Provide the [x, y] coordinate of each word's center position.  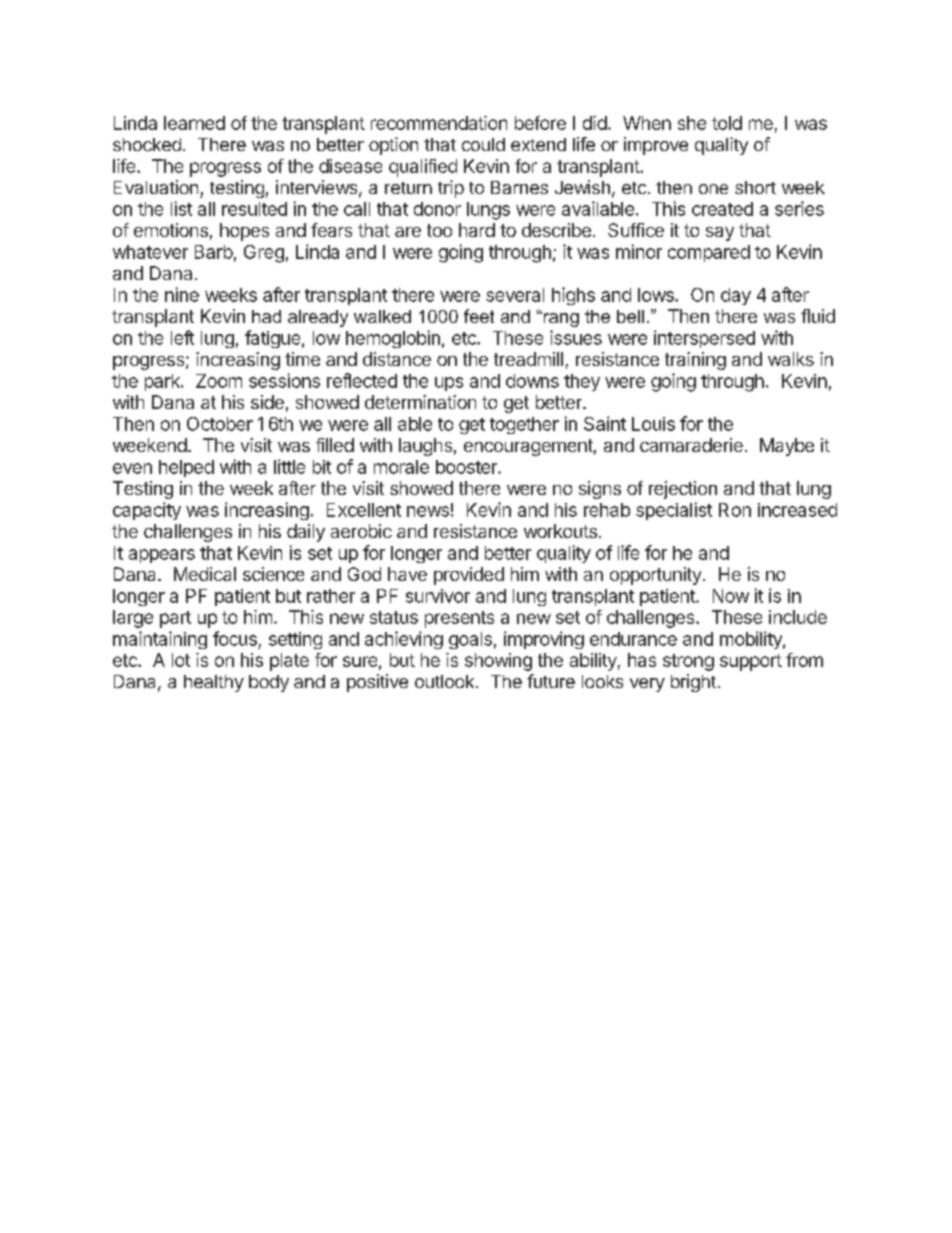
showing [498, 662]
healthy [214, 683]
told [727, 123]
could [483, 144]
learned [194, 123]
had [266, 316]
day [736, 296]
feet [479, 316]
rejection [683, 490]
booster [467, 467]
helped [186, 468]
